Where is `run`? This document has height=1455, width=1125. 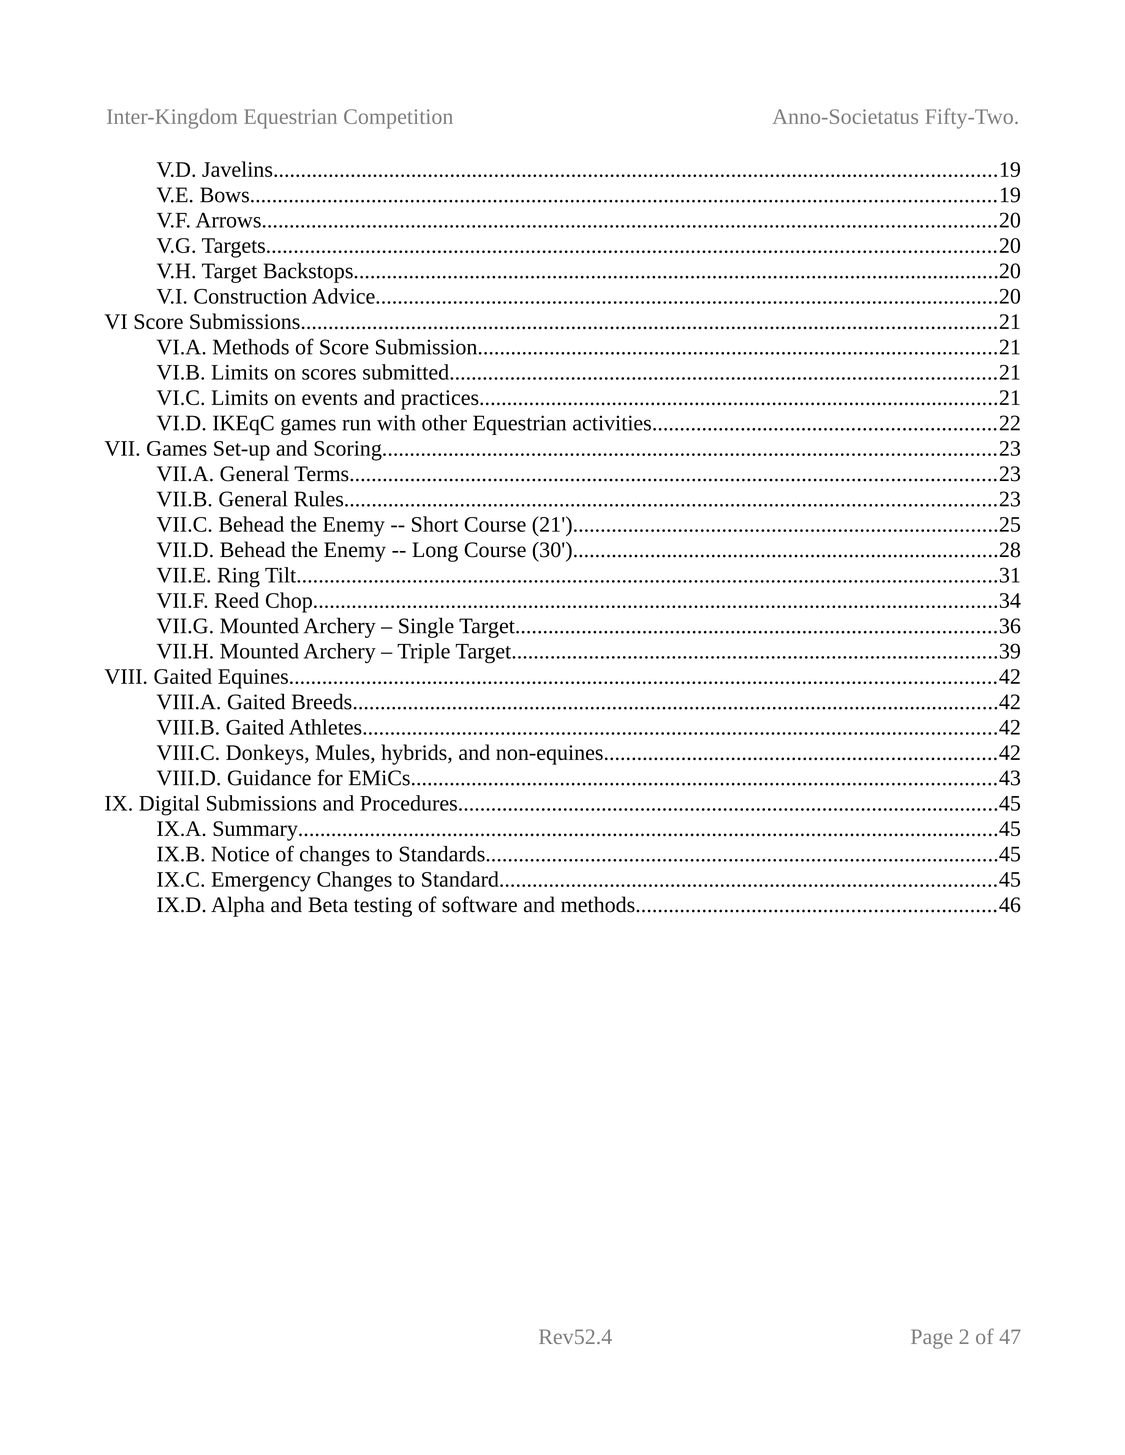
run is located at coordinates (356, 425).
